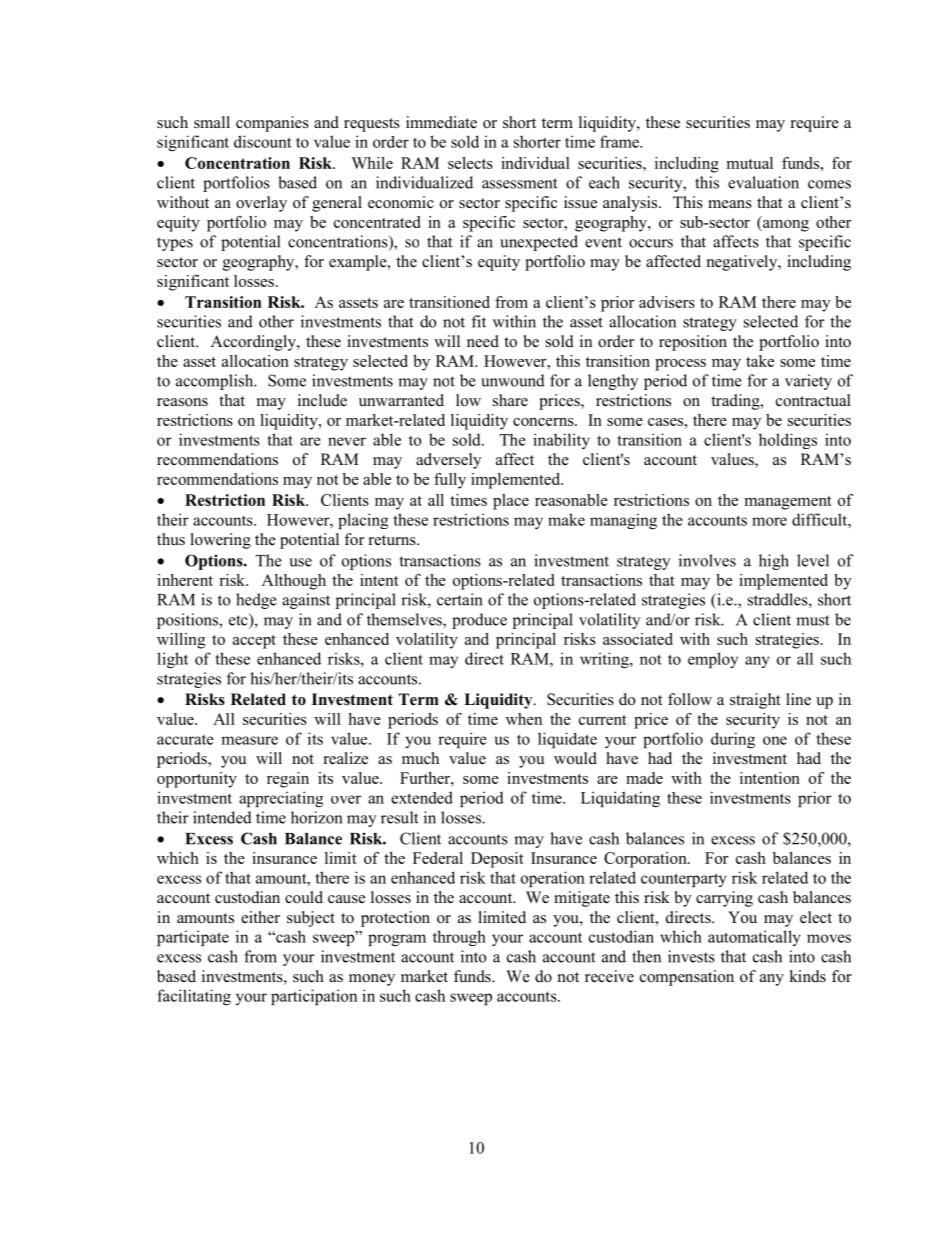 This image has height=1233, width=952. I want to click on discount, so click(263, 141).
